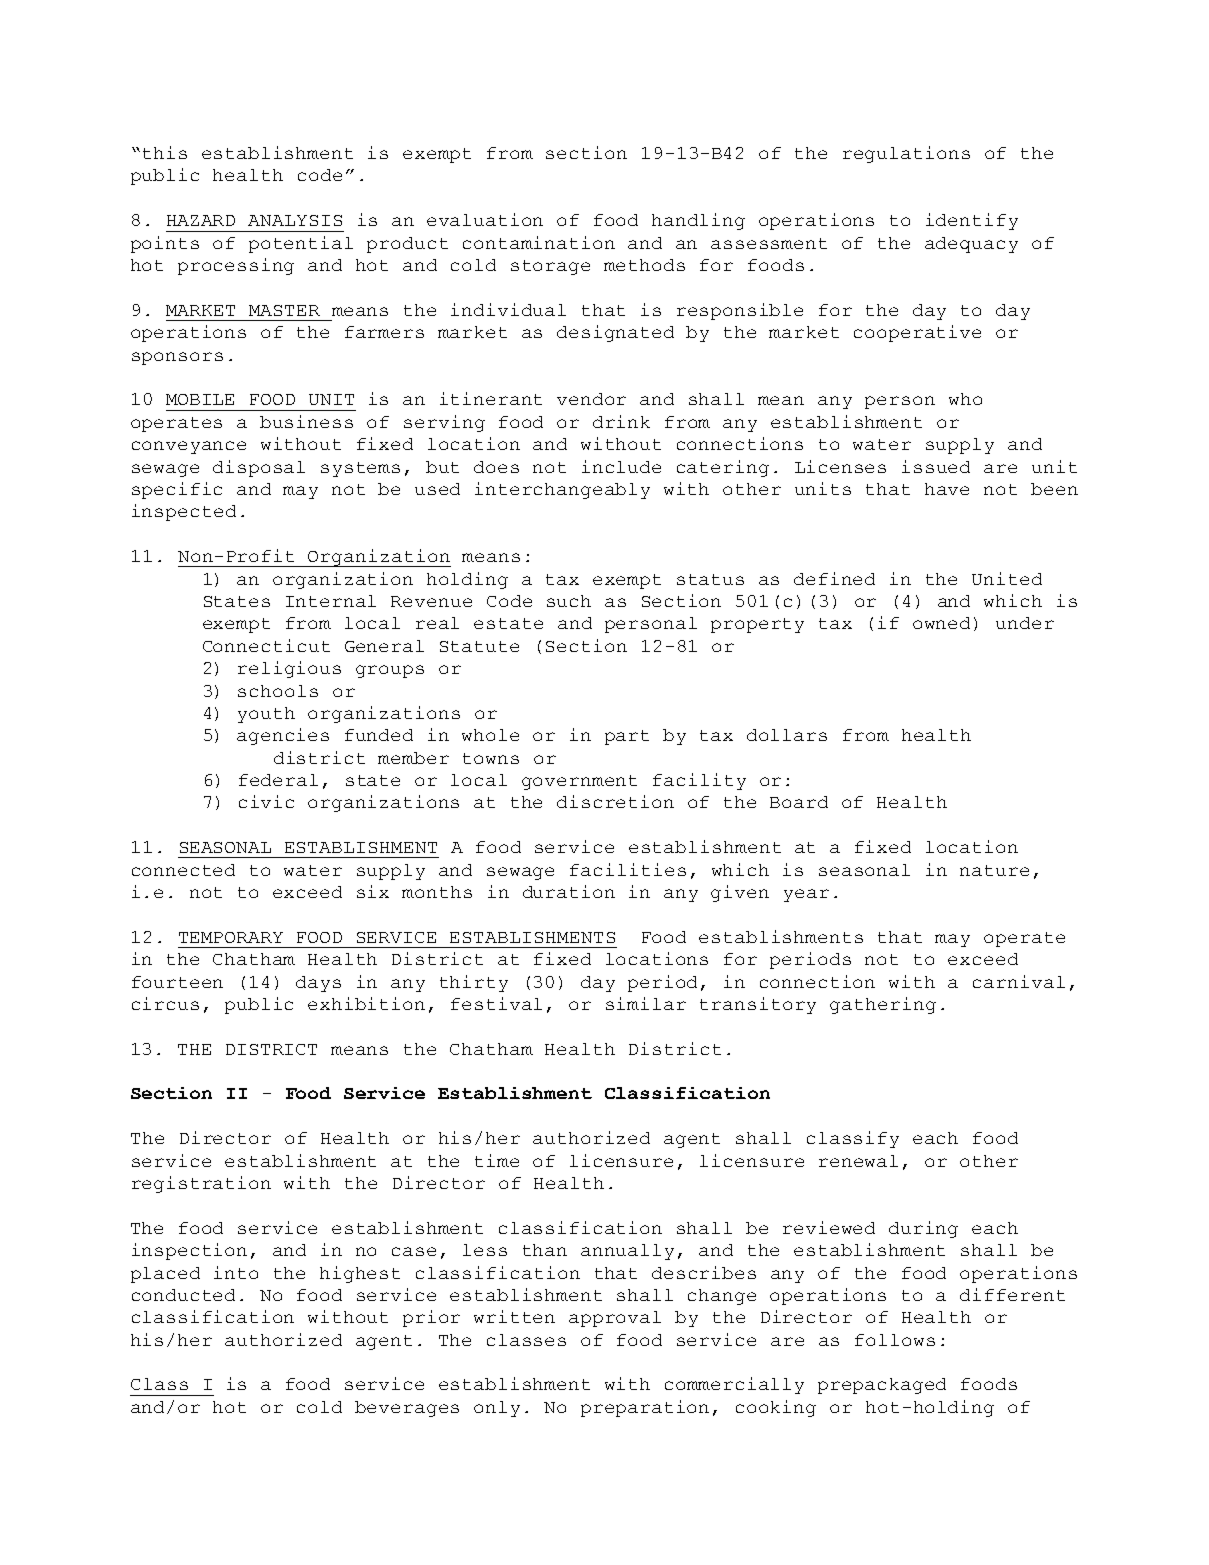 The height and width of the screenshot is (1565, 1209). Describe the element at coordinates (972, 221) in the screenshot. I see `identify` at that location.
